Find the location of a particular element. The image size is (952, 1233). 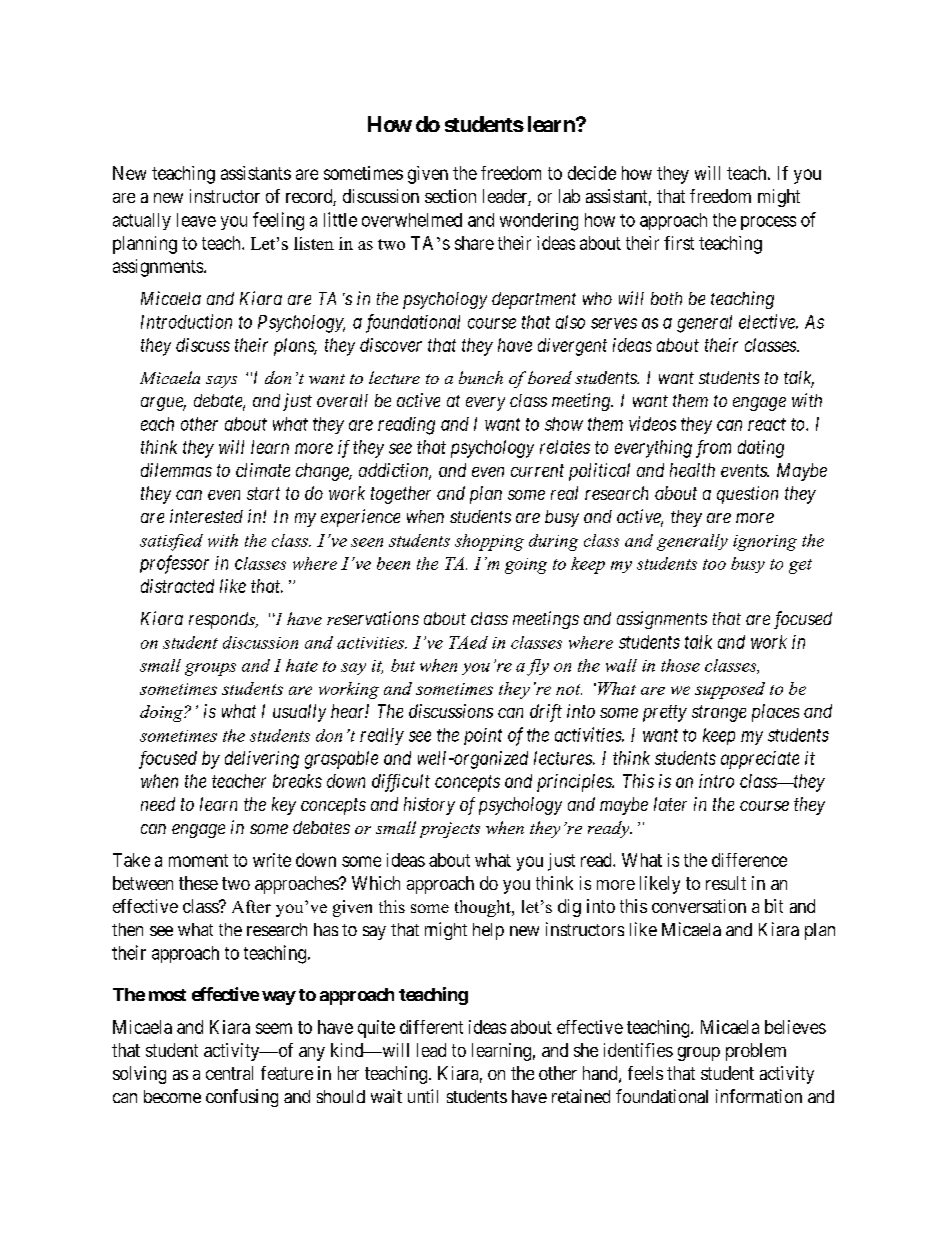

interested is located at coordinates (206, 516).
